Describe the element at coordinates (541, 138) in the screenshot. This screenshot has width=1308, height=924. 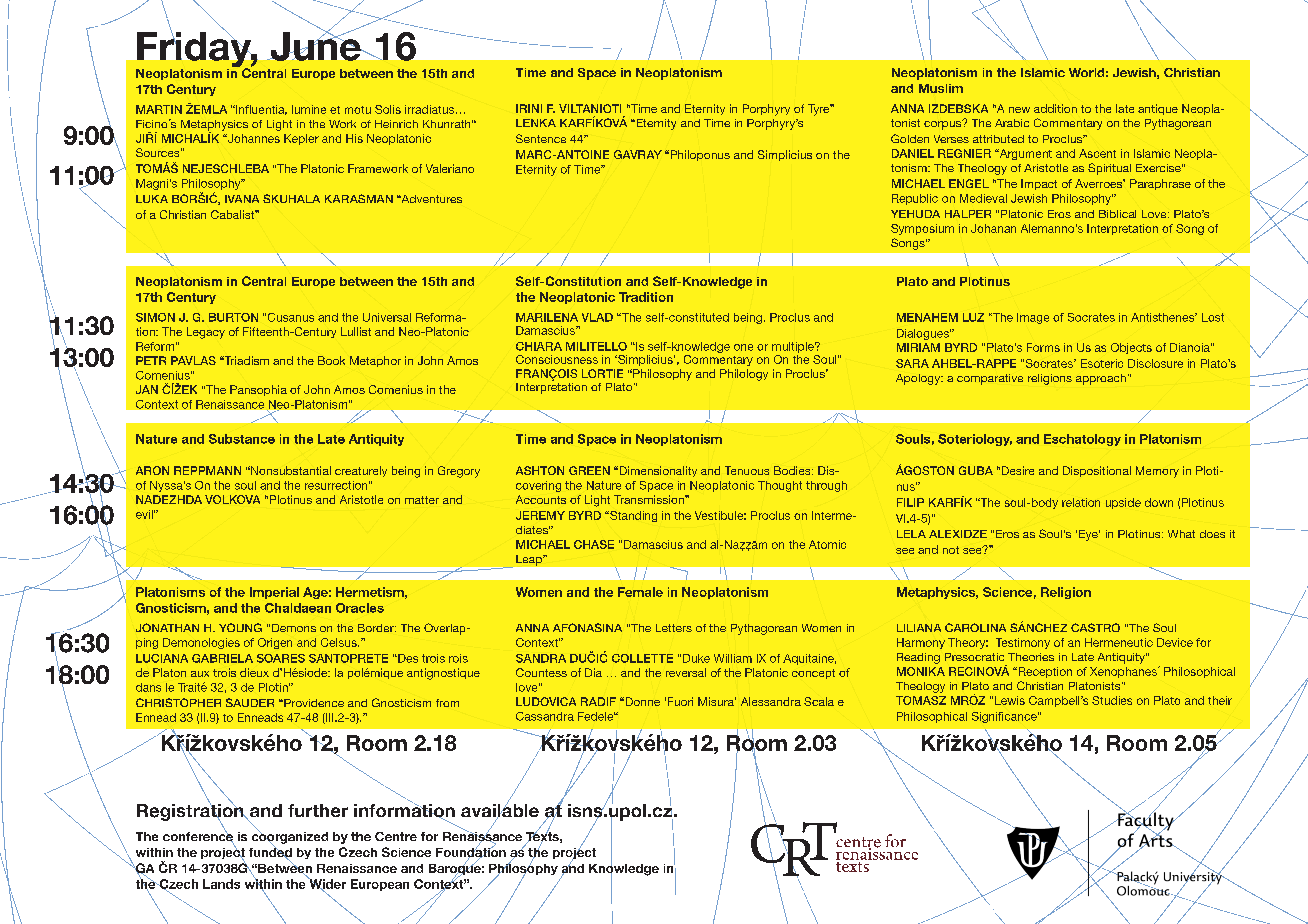
I see `Sentence` at that location.
